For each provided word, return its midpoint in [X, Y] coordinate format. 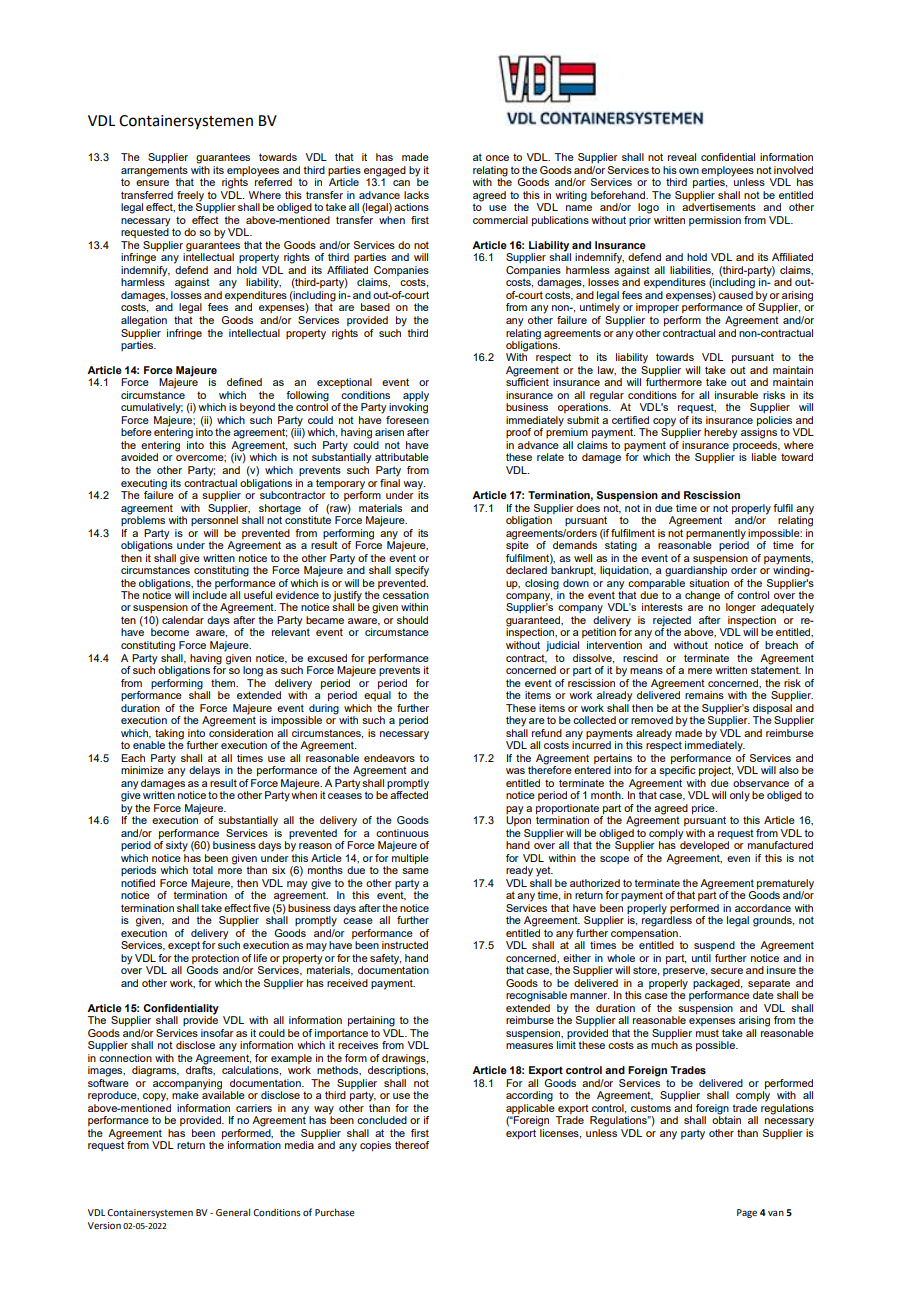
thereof [412, 1145]
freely [190, 197]
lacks [416, 195]
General [233, 1212]
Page [747, 1213]
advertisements [719, 207]
